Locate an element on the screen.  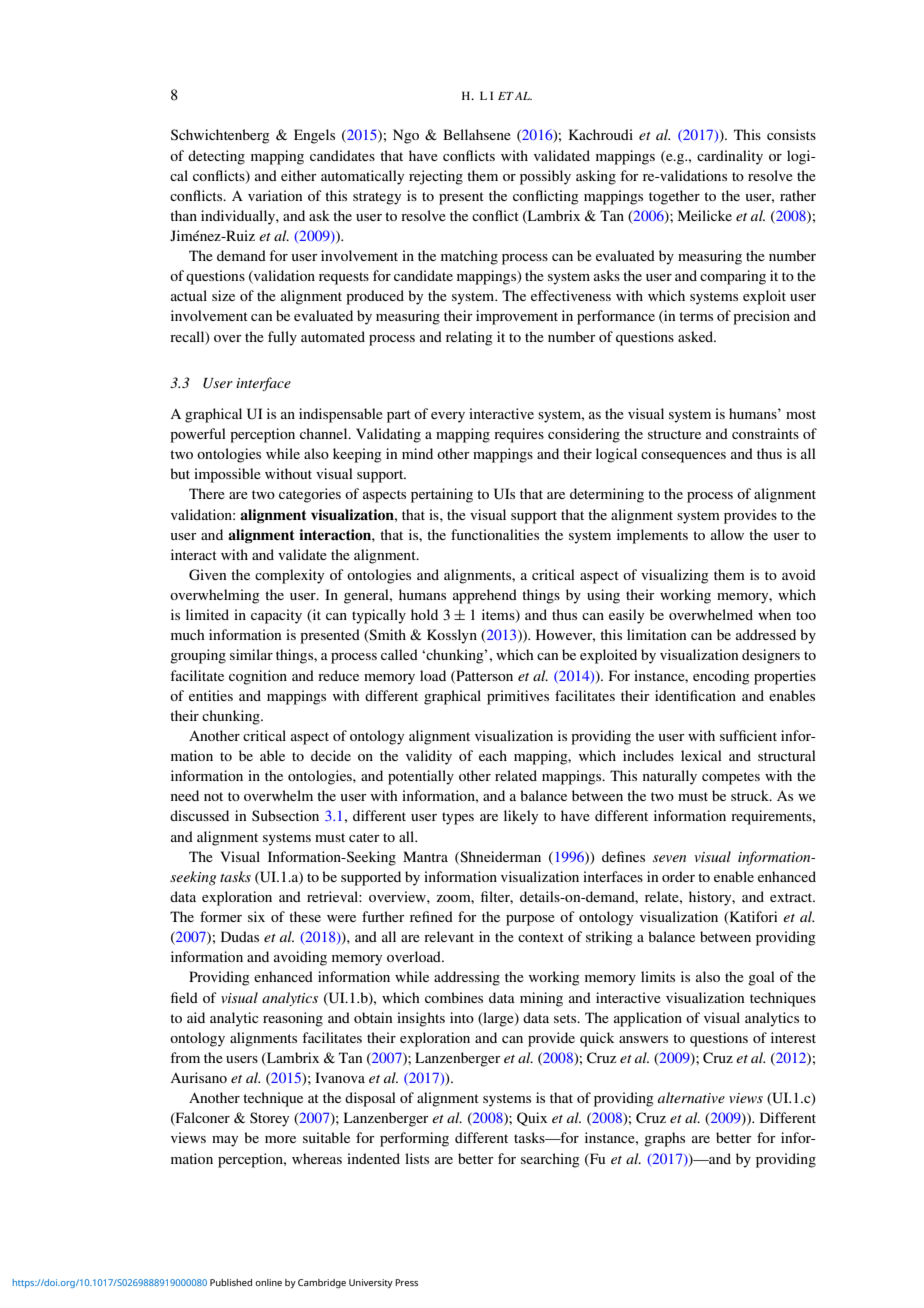
Press is located at coordinates (406, 1282).
